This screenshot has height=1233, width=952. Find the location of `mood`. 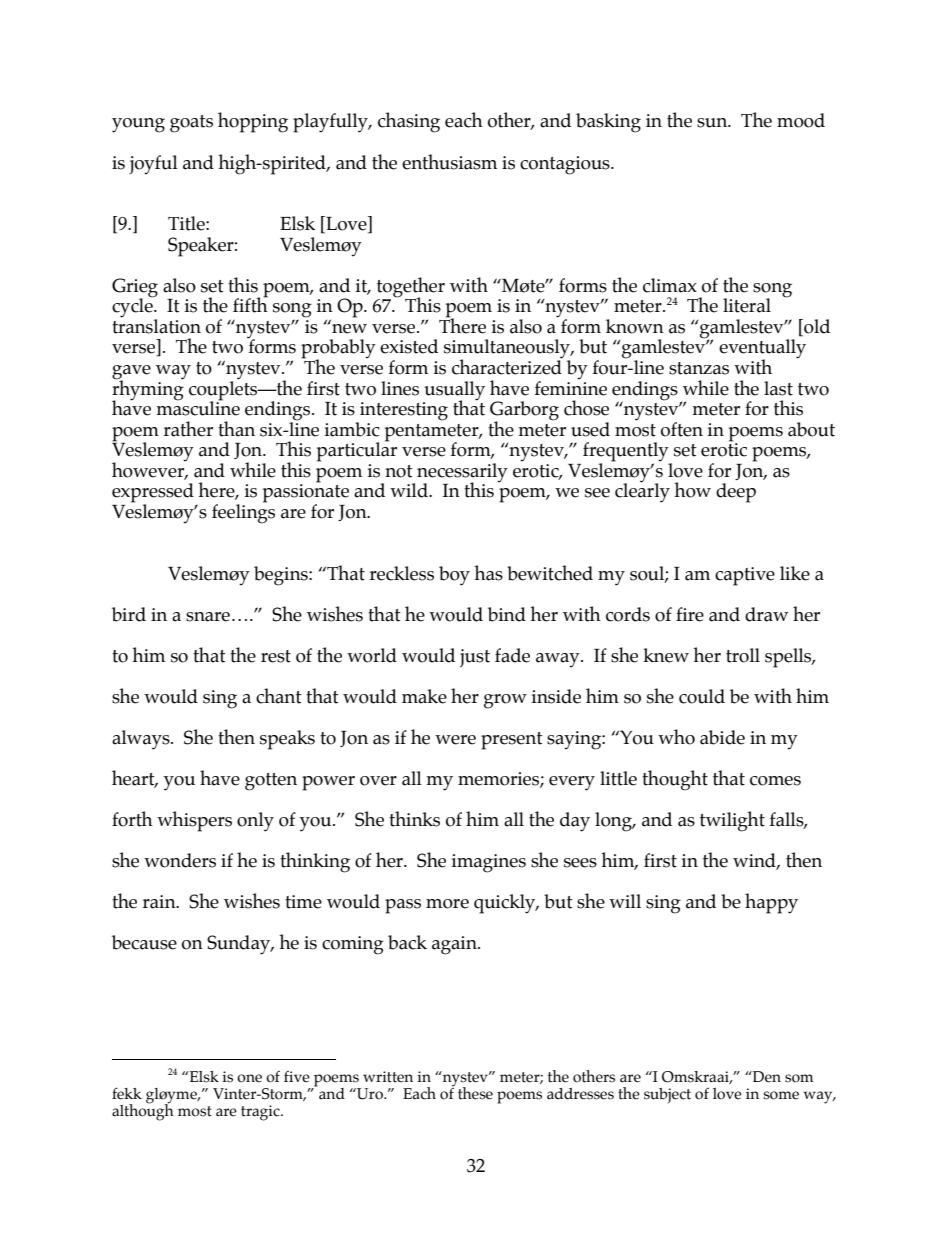

mood is located at coordinates (801, 120).
